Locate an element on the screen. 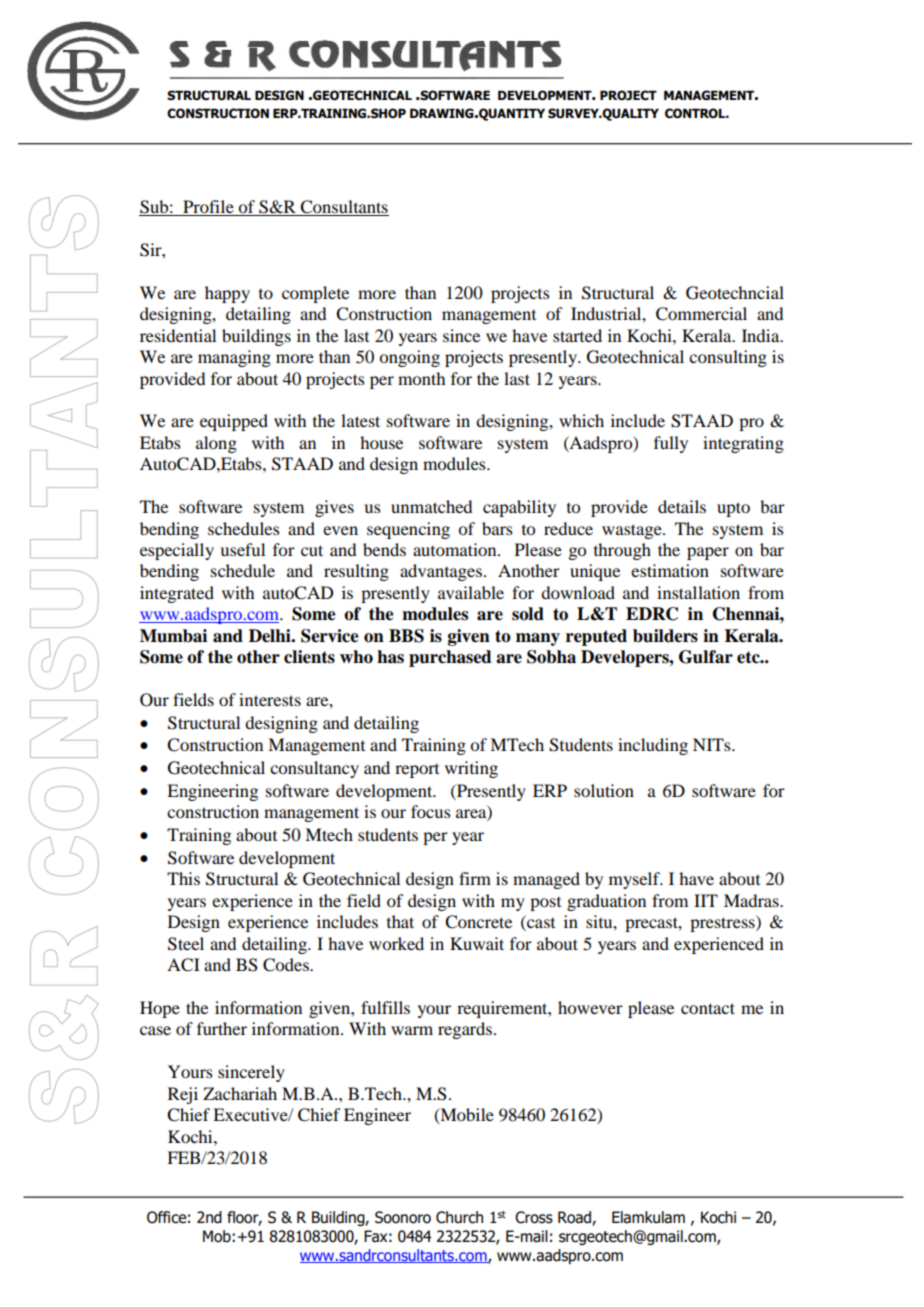 The height and width of the screenshot is (1307, 924). ongoing is located at coordinates (409, 358).
